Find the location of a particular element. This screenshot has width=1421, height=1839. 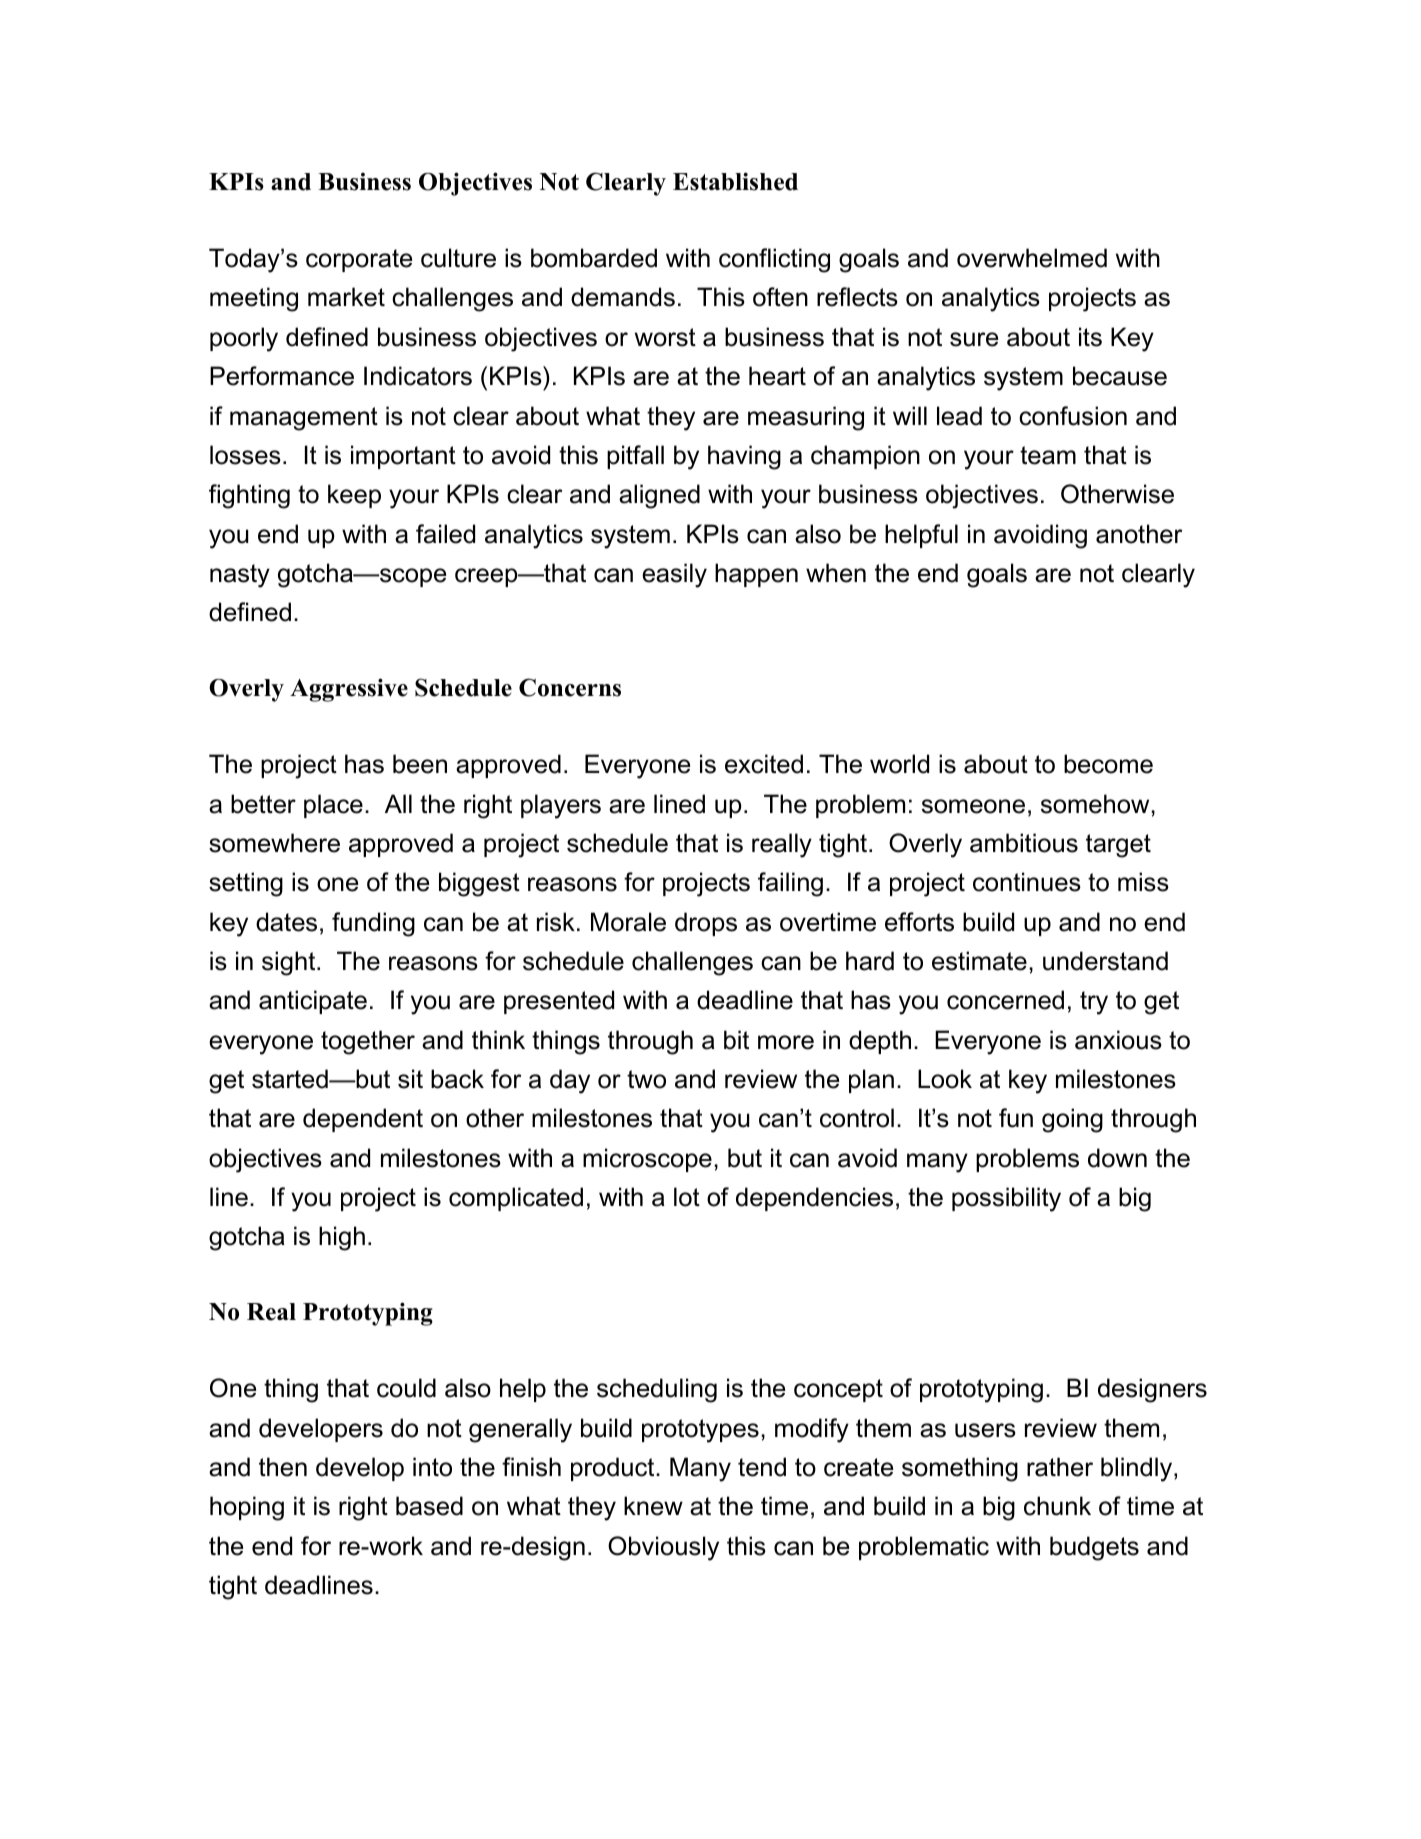

drops is located at coordinates (706, 924).
